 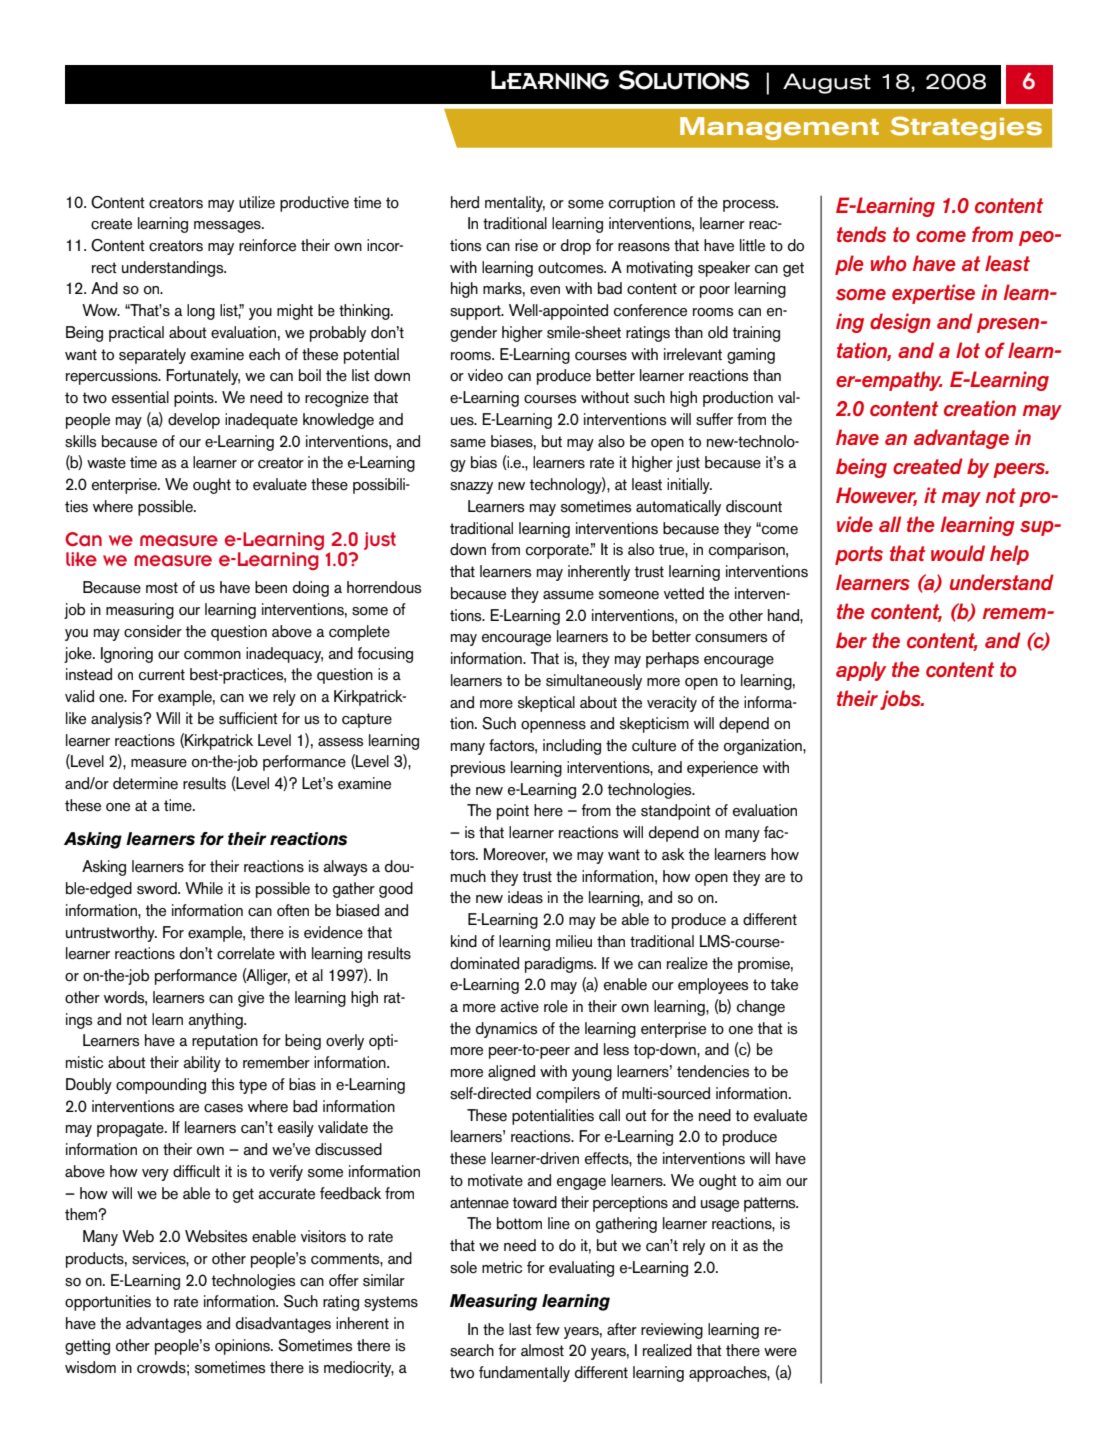 What do you see at coordinates (271, 587) in the screenshot?
I see `been` at bounding box center [271, 587].
